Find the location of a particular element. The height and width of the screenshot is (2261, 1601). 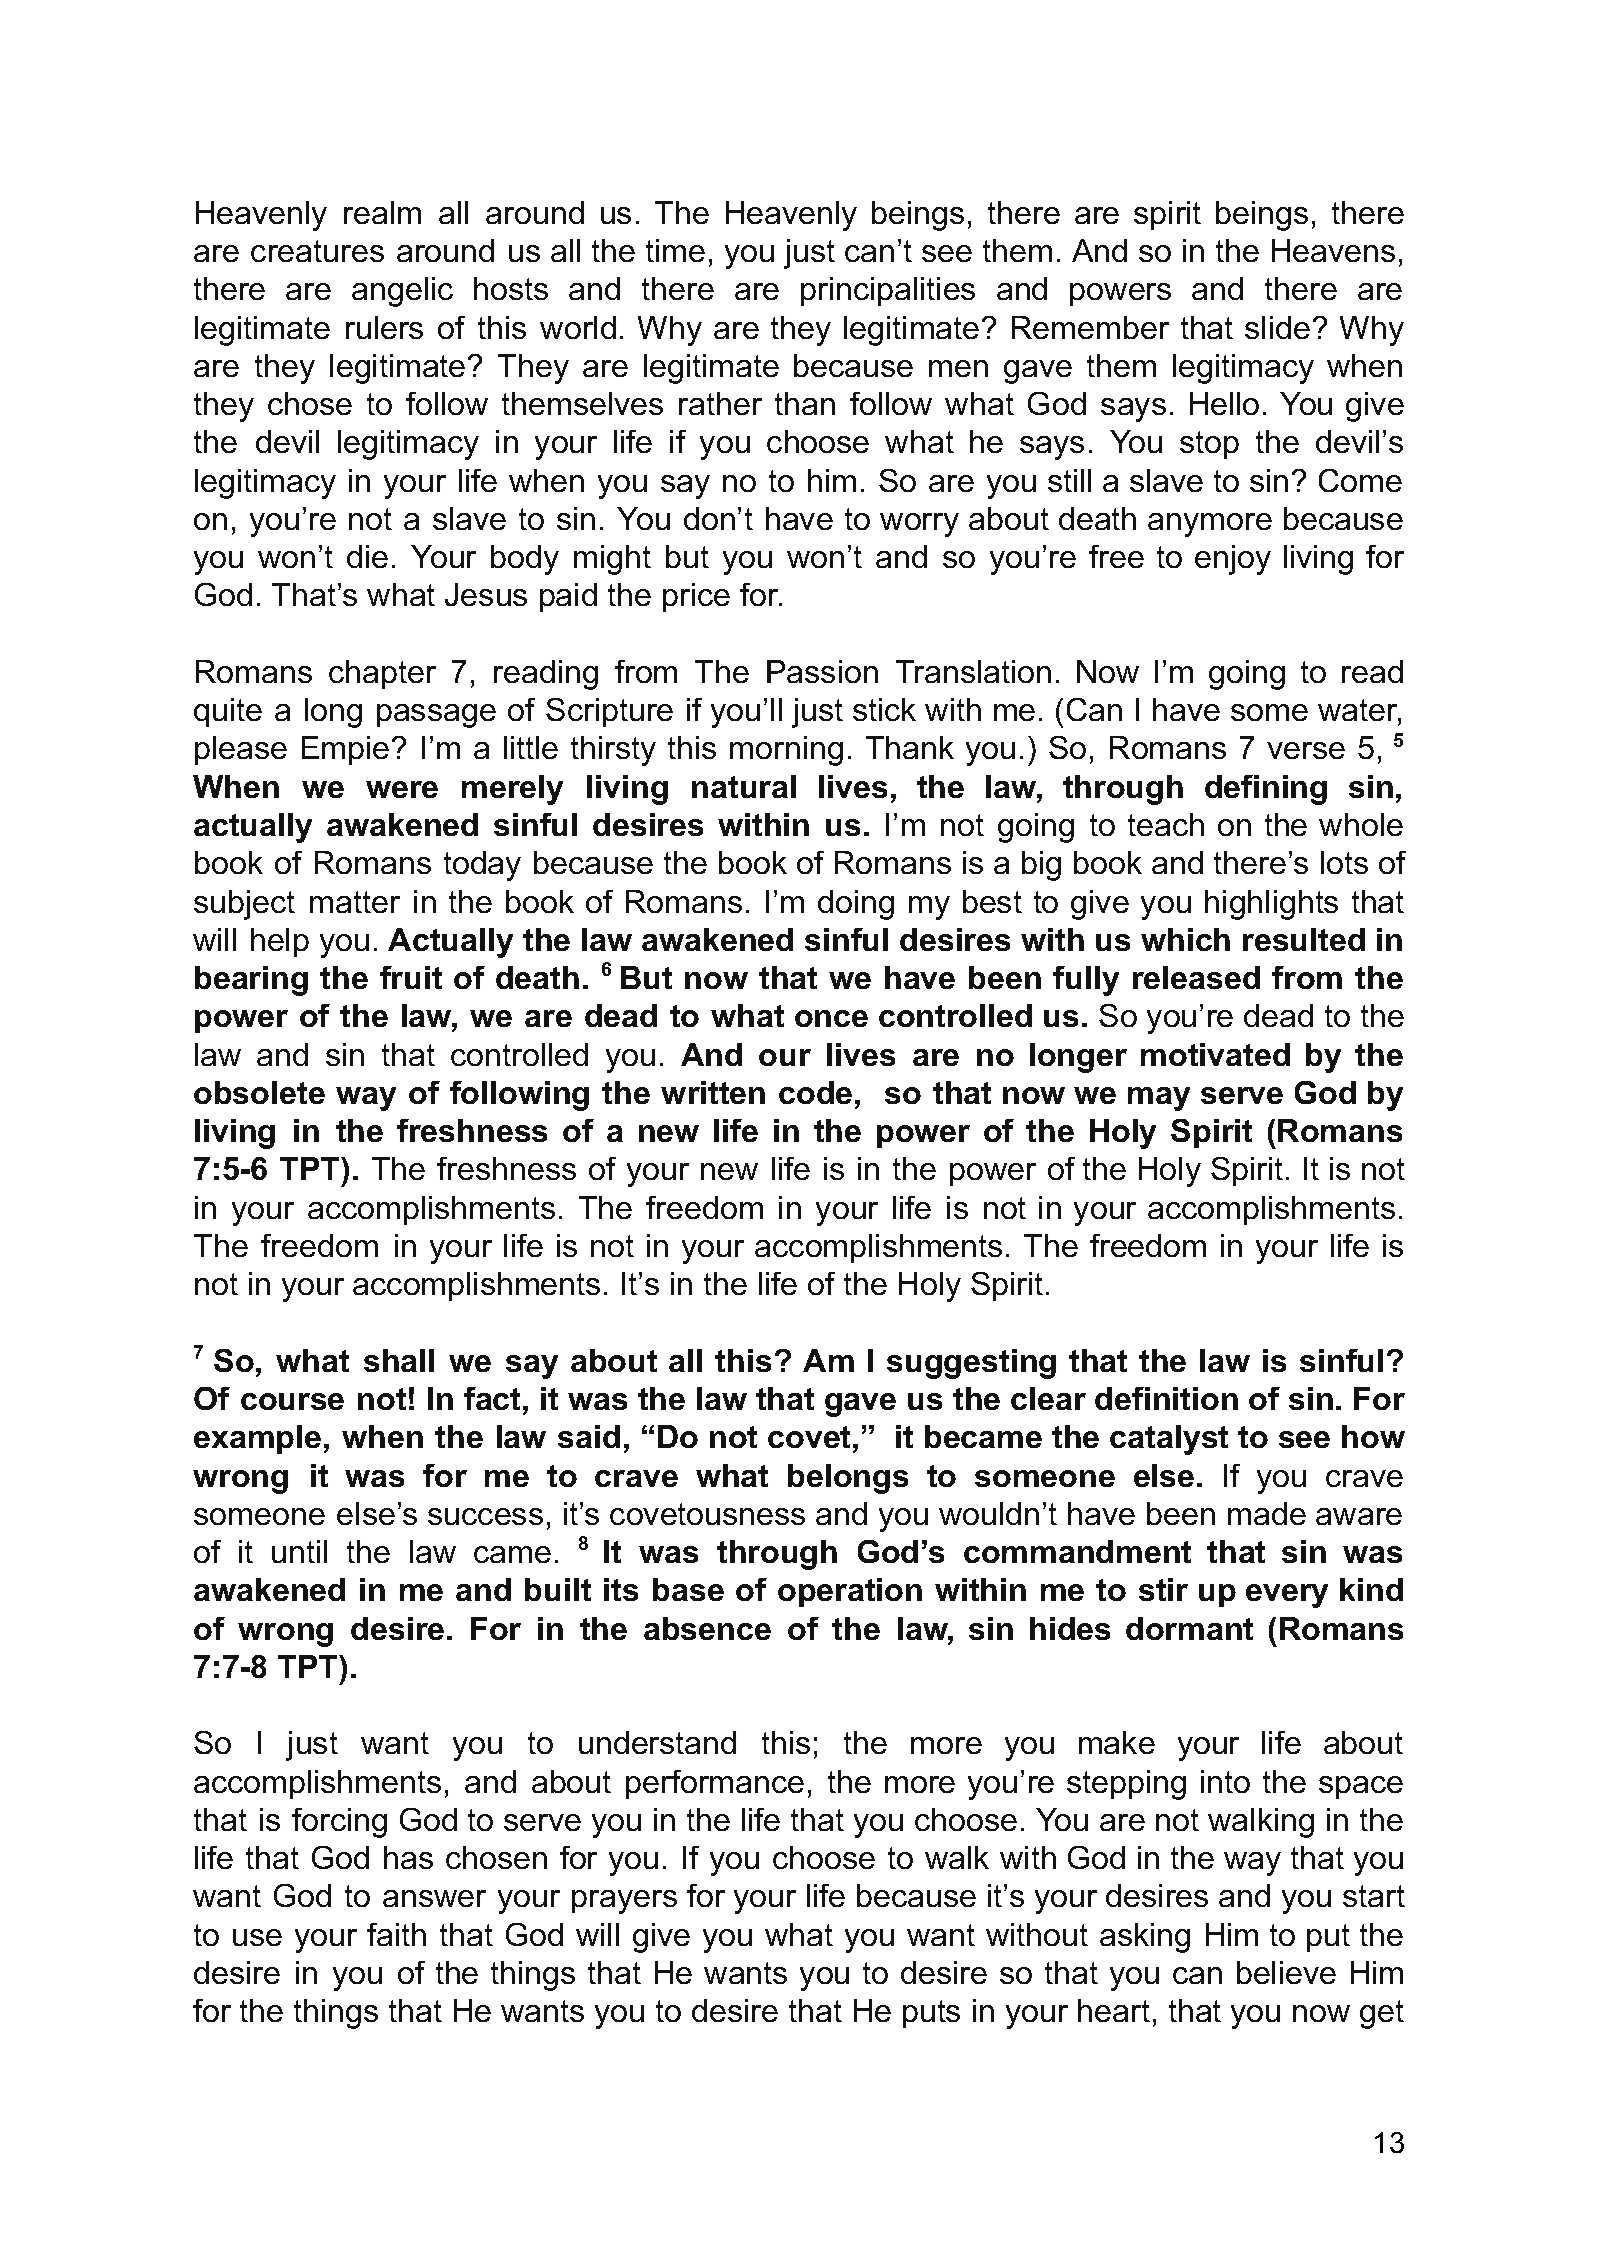

slide is located at coordinates (1277, 327).
